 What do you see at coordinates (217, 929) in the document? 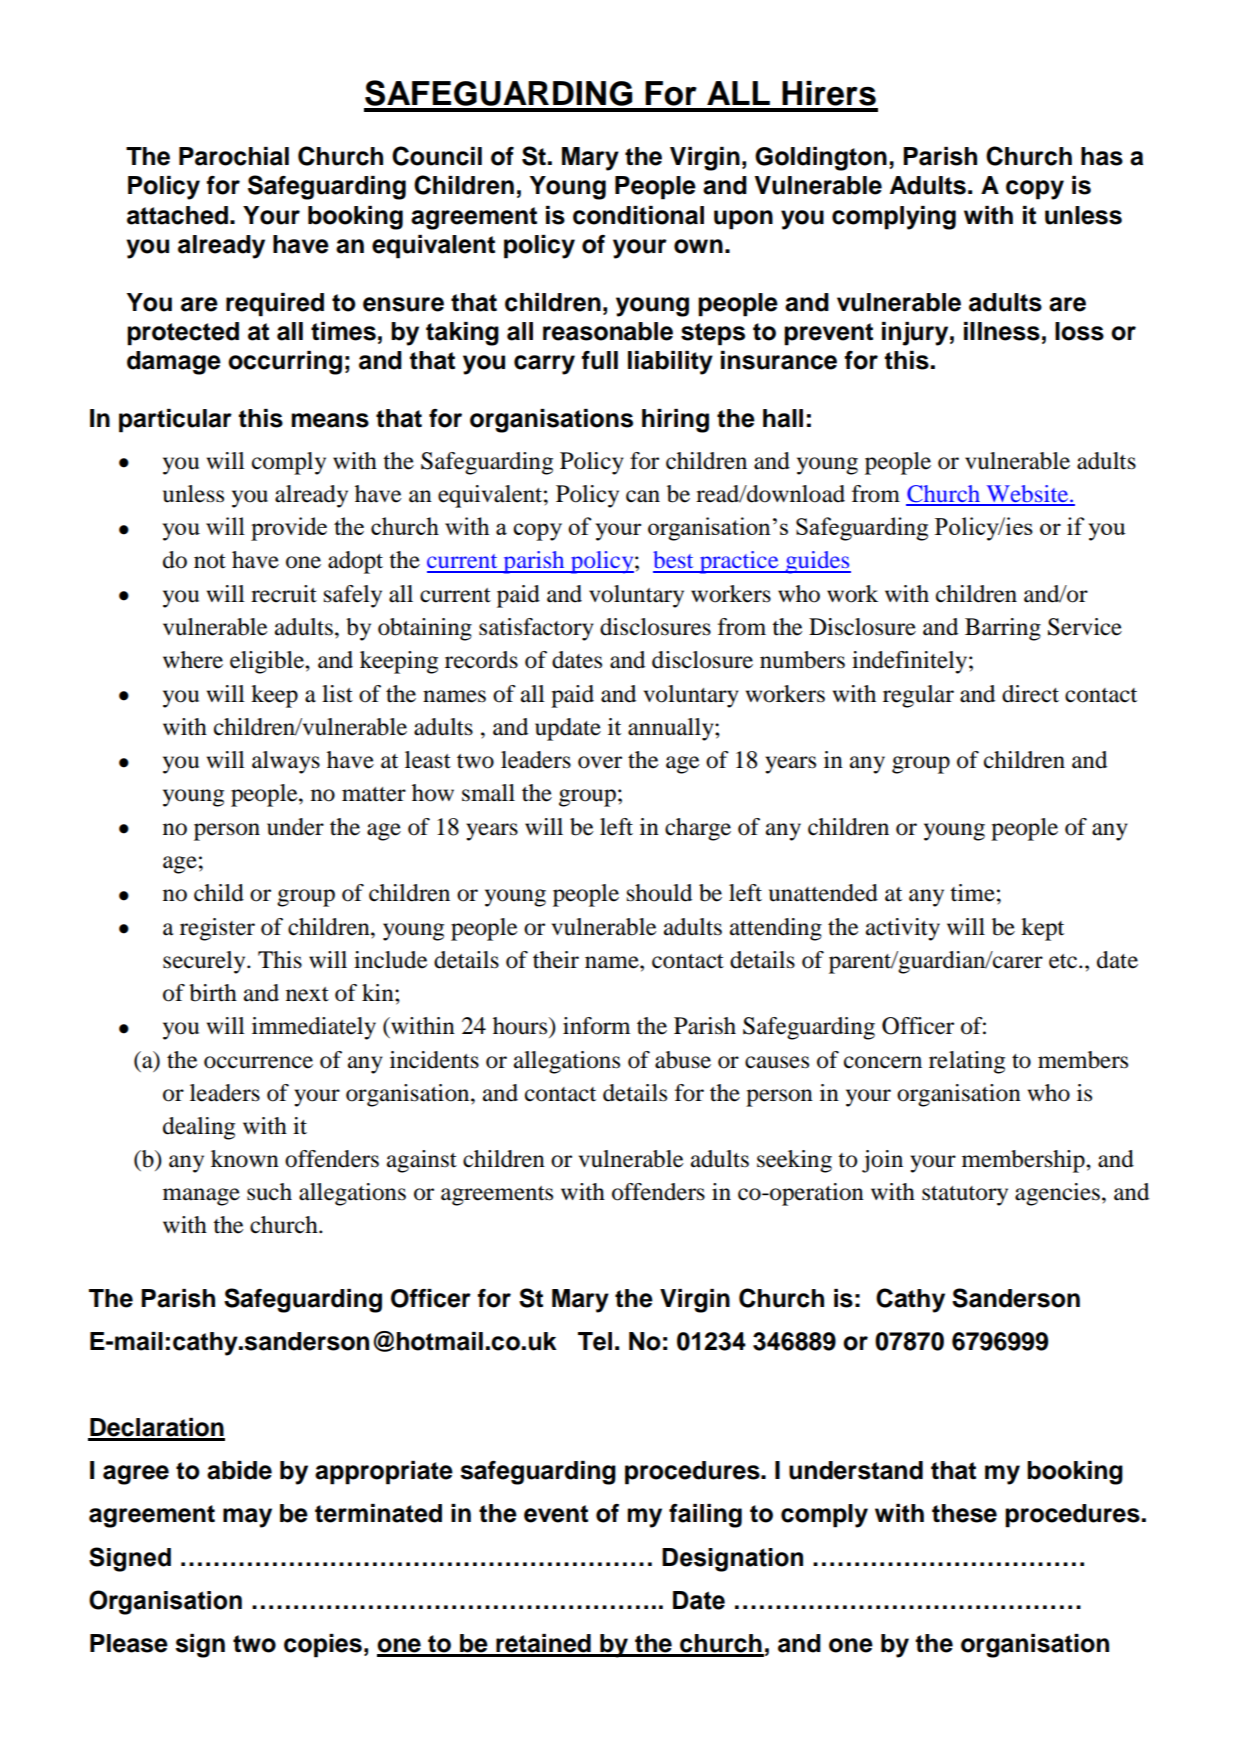
I see `register` at bounding box center [217, 929].
